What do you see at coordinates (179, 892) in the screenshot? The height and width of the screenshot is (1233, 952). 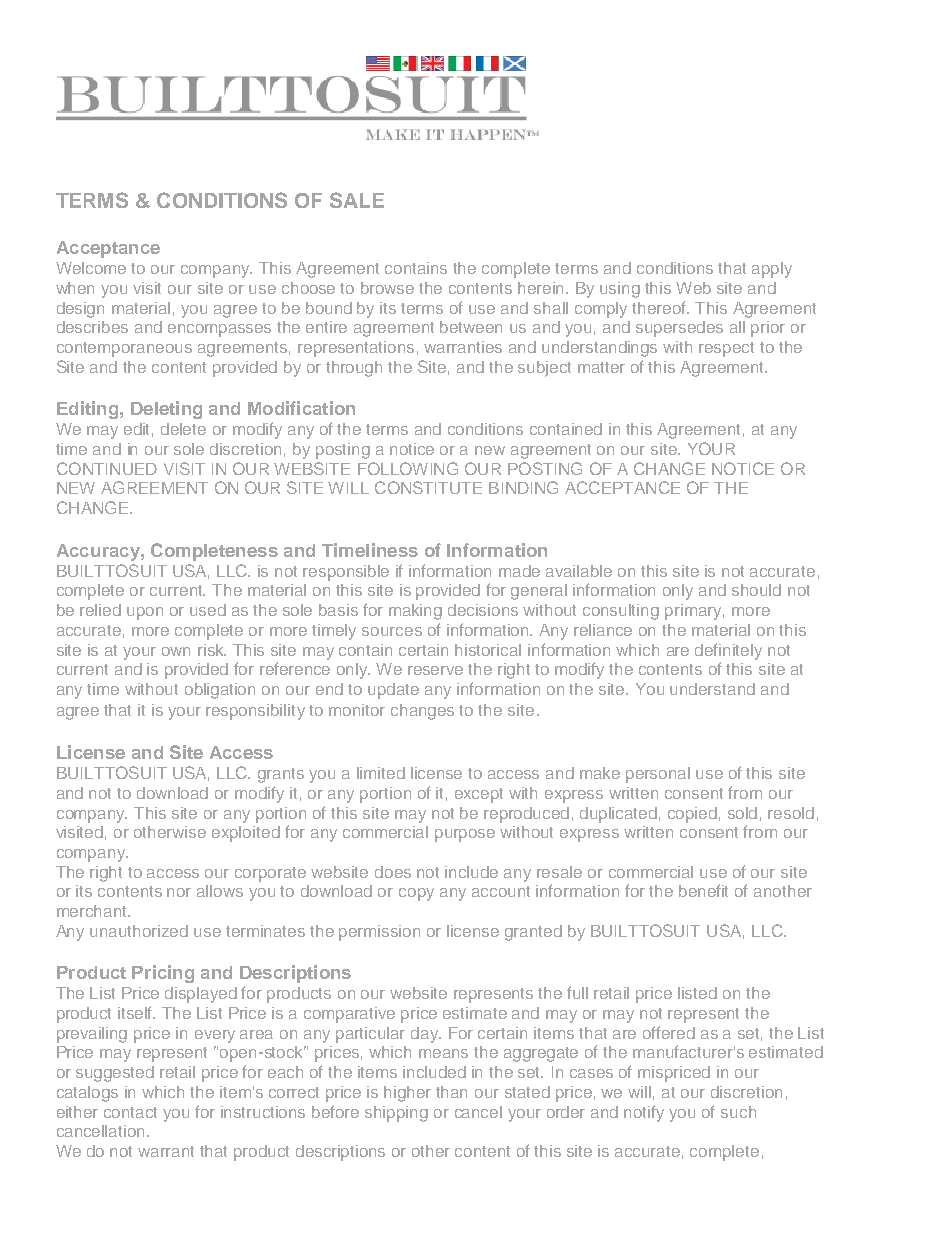 I see `nor` at bounding box center [179, 892].
